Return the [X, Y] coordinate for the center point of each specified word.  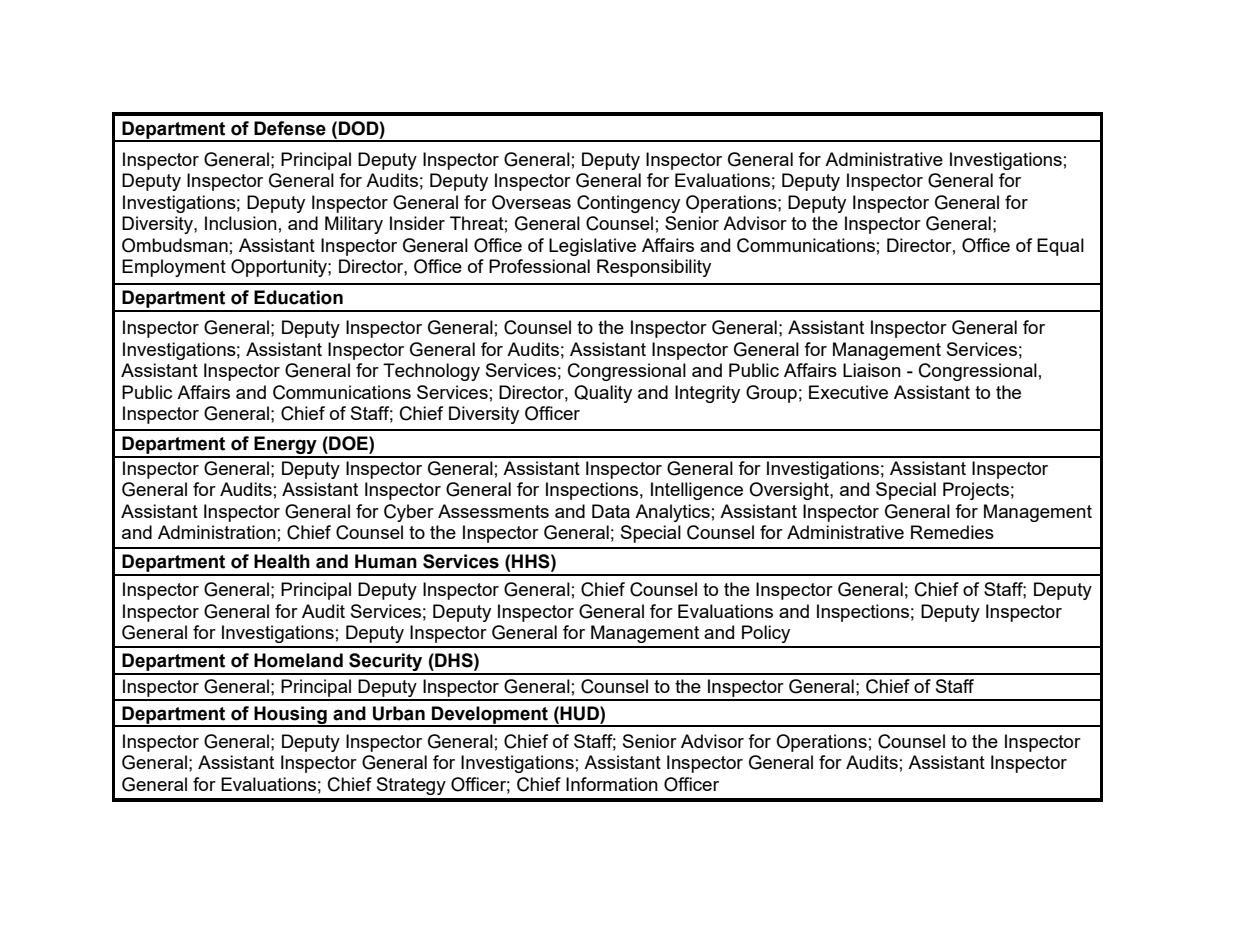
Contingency [628, 204]
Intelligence [697, 491]
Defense [290, 128]
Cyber [409, 513]
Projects [976, 491]
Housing [290, 716]
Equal [1060, 247]
